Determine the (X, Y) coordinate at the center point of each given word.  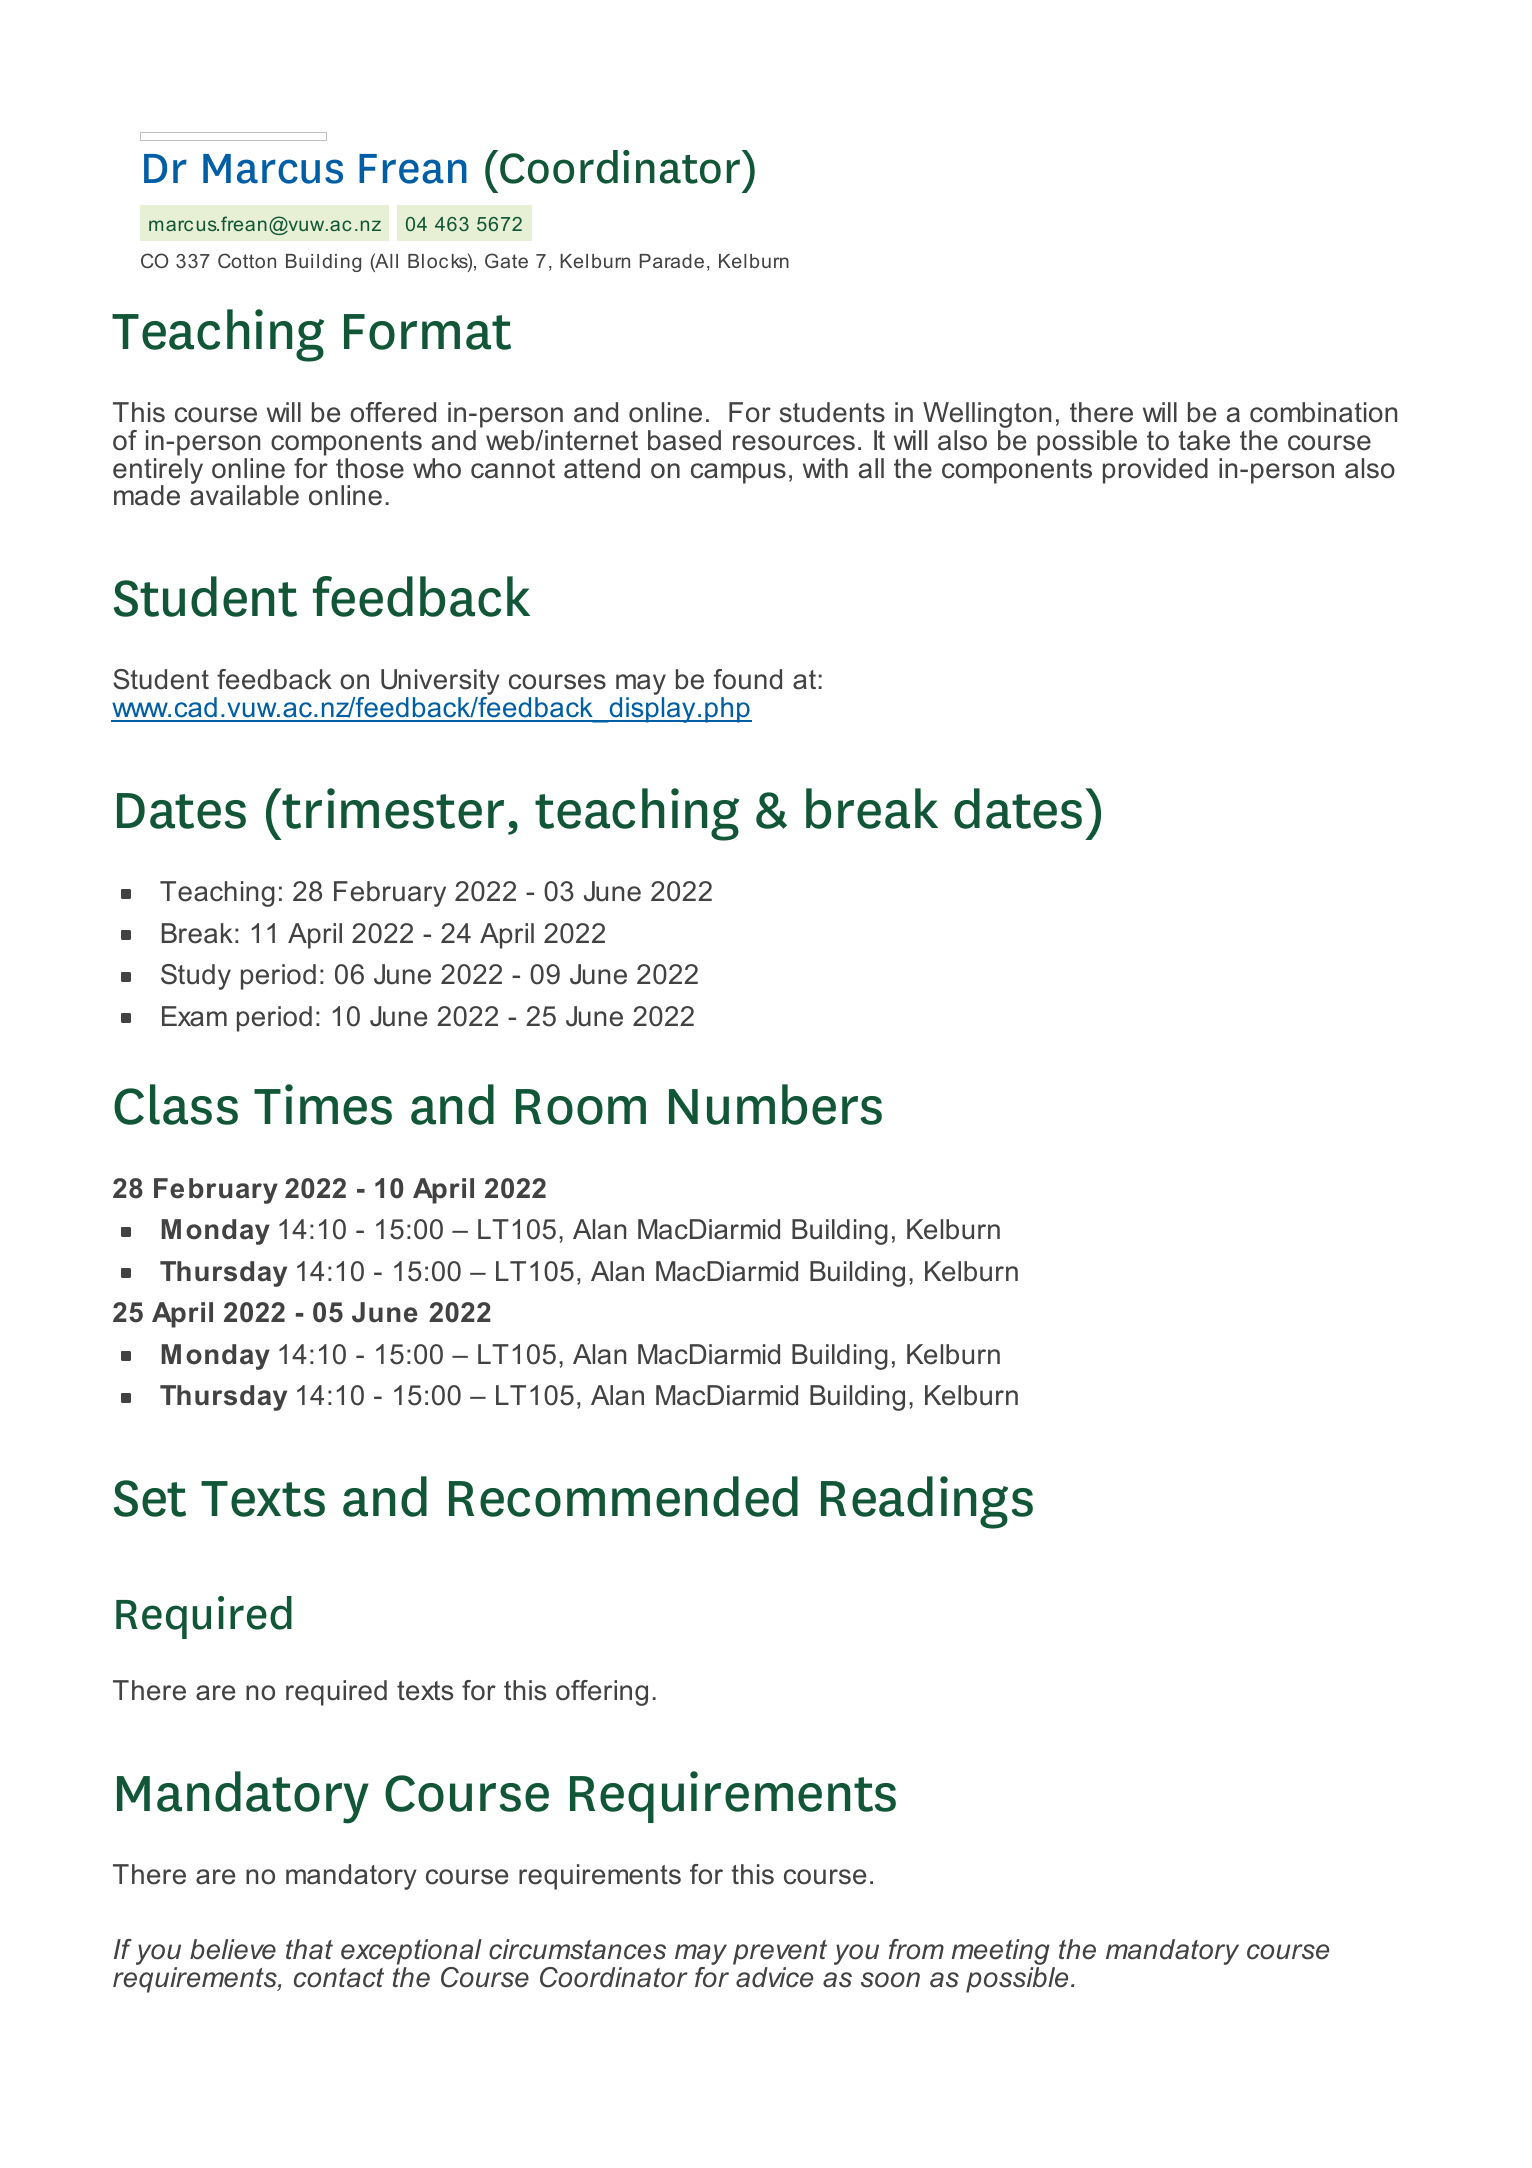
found (748, 679)
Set (150, 1498)
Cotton (247, 260)
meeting (1000, 1953)
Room (581, 1107)
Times (323, 1104)
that (309, 1949)
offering (602, 1693)
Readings (927, 1502)
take (1204, 440)
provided (1155, 471)
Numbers (775, 1104)
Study (196, 977)
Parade (672, 261)
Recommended (623, 1496)
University (440, 683)
